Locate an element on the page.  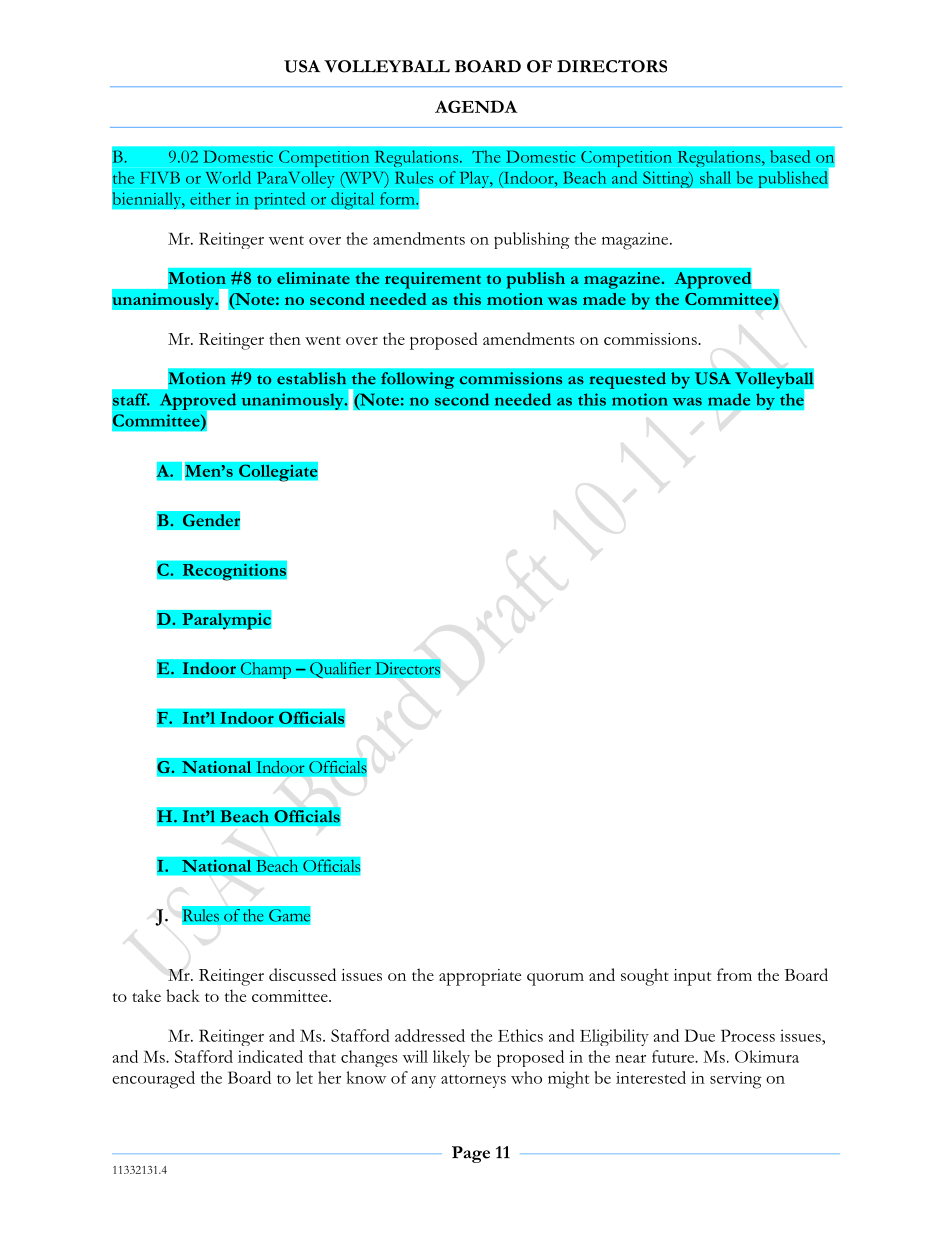
requested is located at coordinates (628, 380).
